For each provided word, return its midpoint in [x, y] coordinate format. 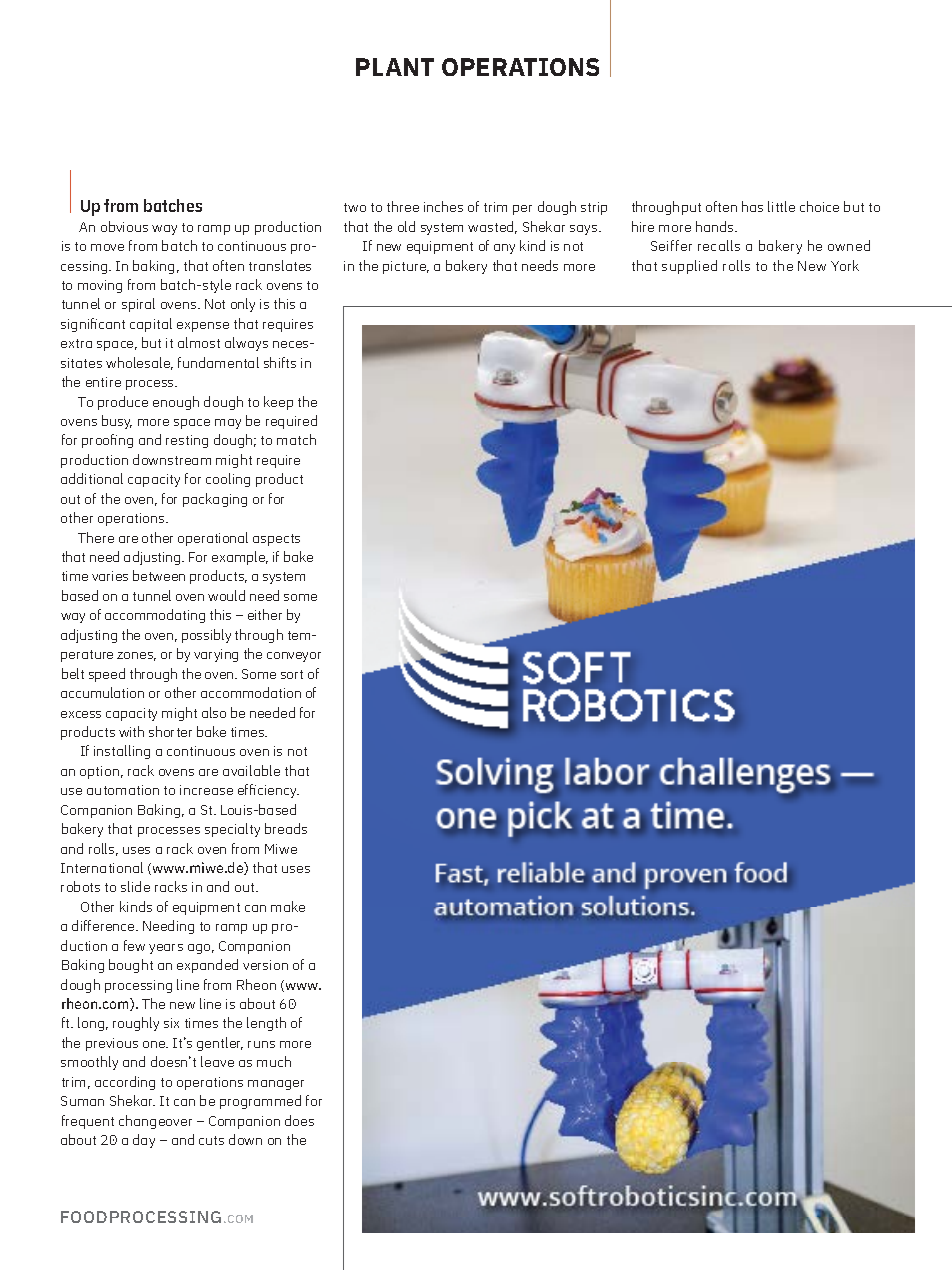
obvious [124, 226]
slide [135, 886]
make [288, 906]
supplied [689, 267]
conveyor [294, 657]
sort [292, 674]
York [845, 265]
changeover [155, 1122]
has [752, 206]
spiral [138, 305]
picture [406, 267]
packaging [215, 500]
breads [286, 828]
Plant [395, 67]
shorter [170, 731]
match [296, 439]
